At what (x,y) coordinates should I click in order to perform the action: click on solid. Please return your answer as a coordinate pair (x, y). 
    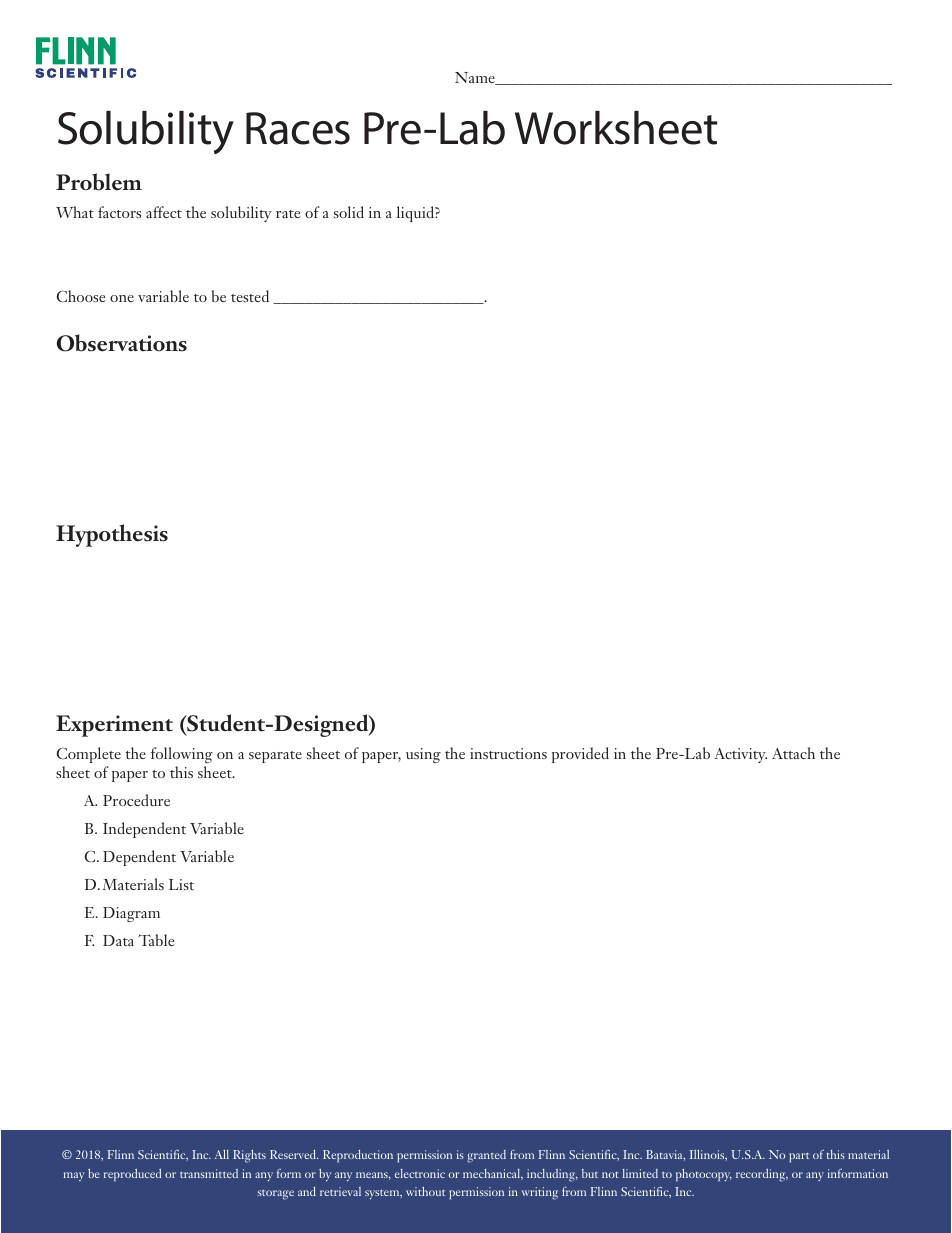
    Looking at the image, I should click on (349, 212).
